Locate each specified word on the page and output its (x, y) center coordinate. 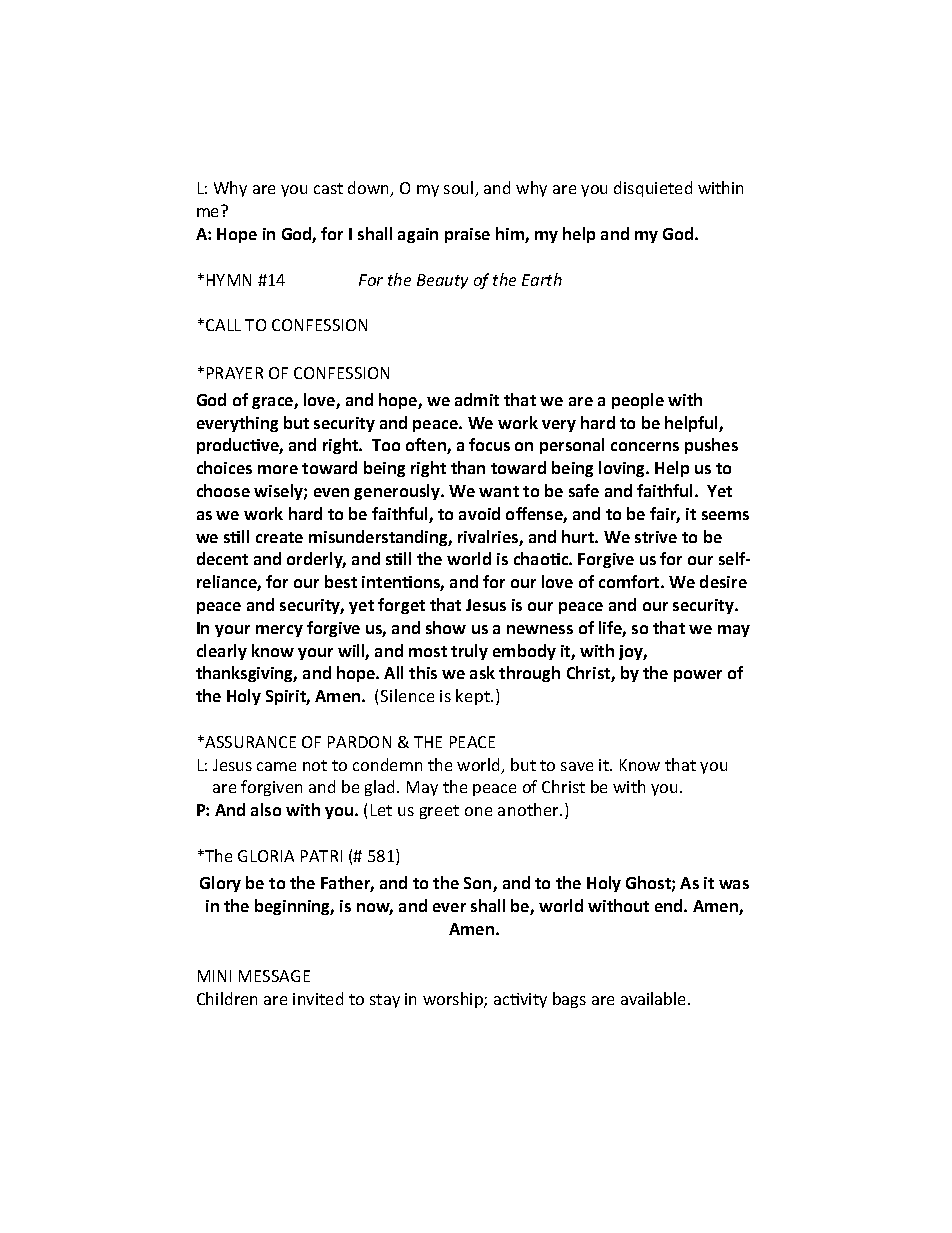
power (698, 676)
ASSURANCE (249, 742)
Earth (542, 279)
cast (328, 188)
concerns (645, 446)
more (278, 469)
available (655, 998)
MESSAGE (274, 976)
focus (489, 444)
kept (474, 697)
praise (467, 235)
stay (385, 1001)
